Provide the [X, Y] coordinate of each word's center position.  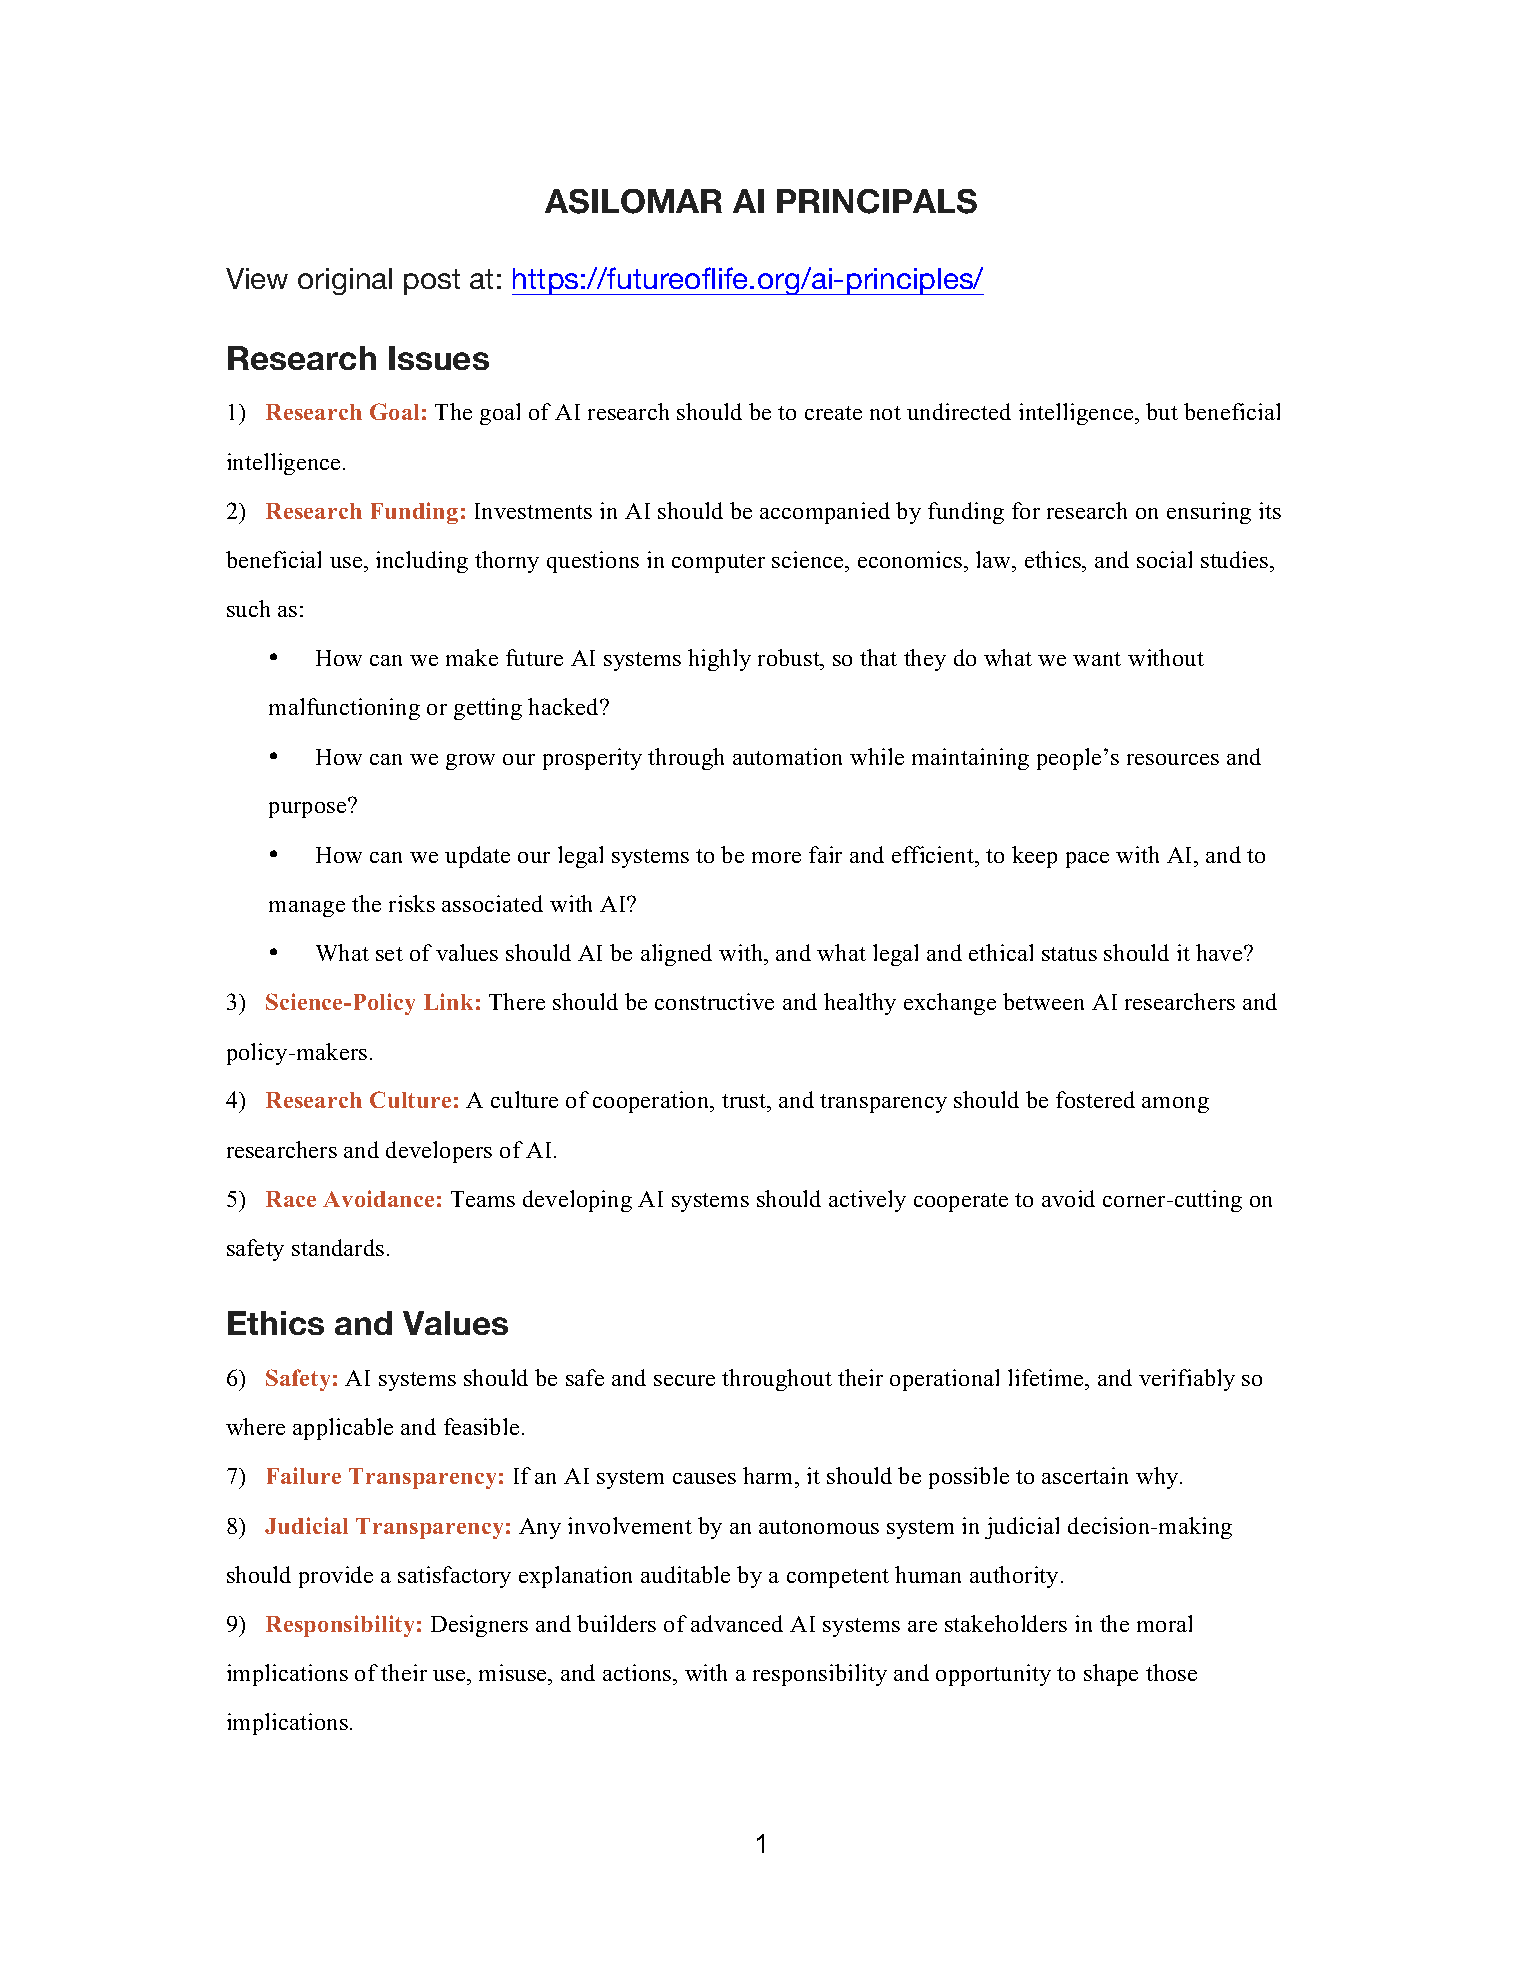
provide [336, 1577]
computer [718, 563]
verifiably [1187, 1380]
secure [684, 1380]
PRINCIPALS [877, 201]
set [389, 954]
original [345, 281]
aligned [676, 955]
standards [338, 1247]
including [422, 562]
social [1164, 559]
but [1162, 411]
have [1220, 952]
